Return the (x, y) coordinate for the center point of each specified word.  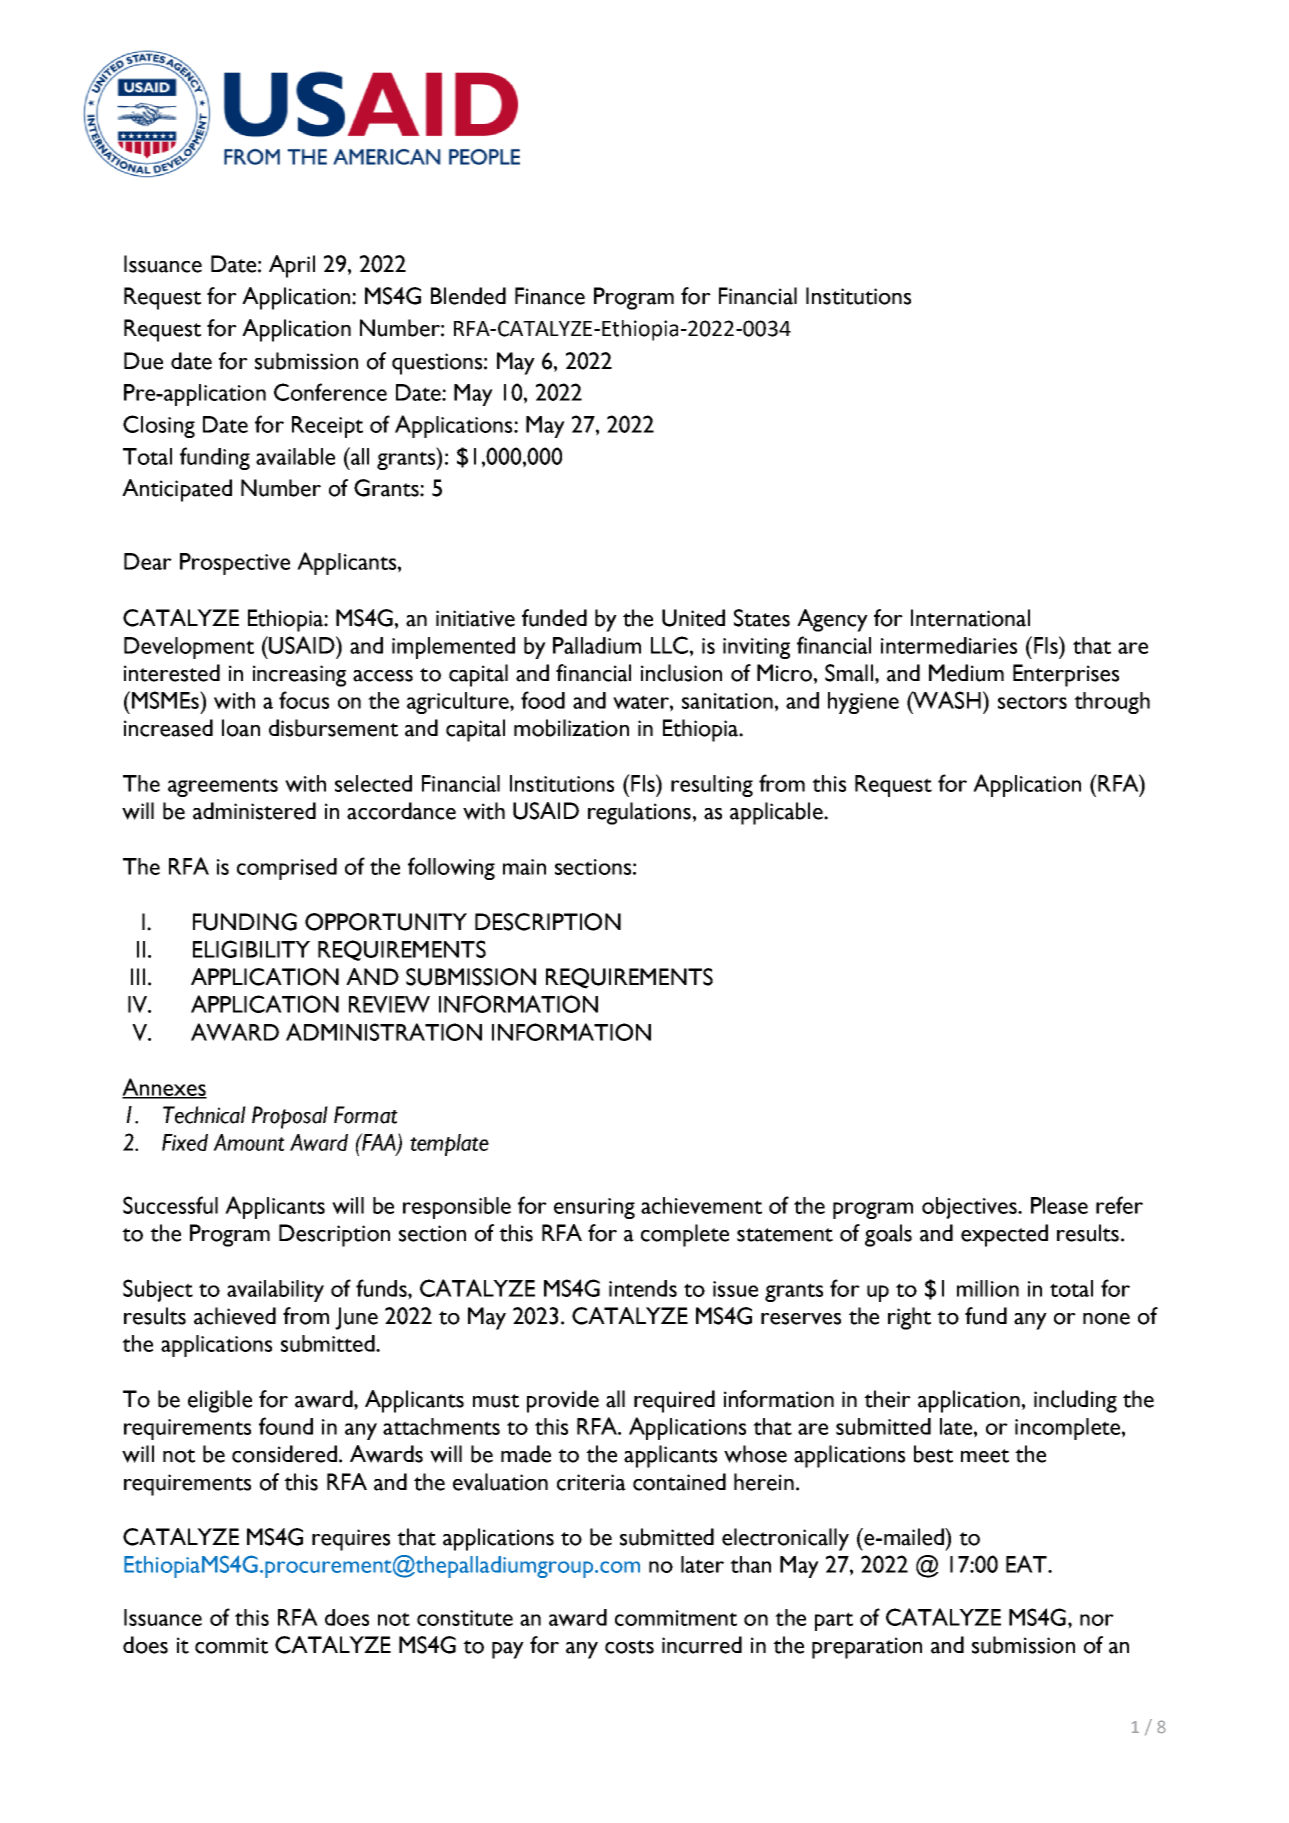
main (524, 867)
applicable (777, 813)
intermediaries (949, 645)
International (970, 618)
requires (351, 1540)
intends (643, 1288)
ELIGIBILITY (251, 949)
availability (275, 1291)
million (988, 1288)
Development (189, 648)
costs (629, 1647)
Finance (550, 296)
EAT (1027, 1564)
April (292, 266)
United (693, 618)
